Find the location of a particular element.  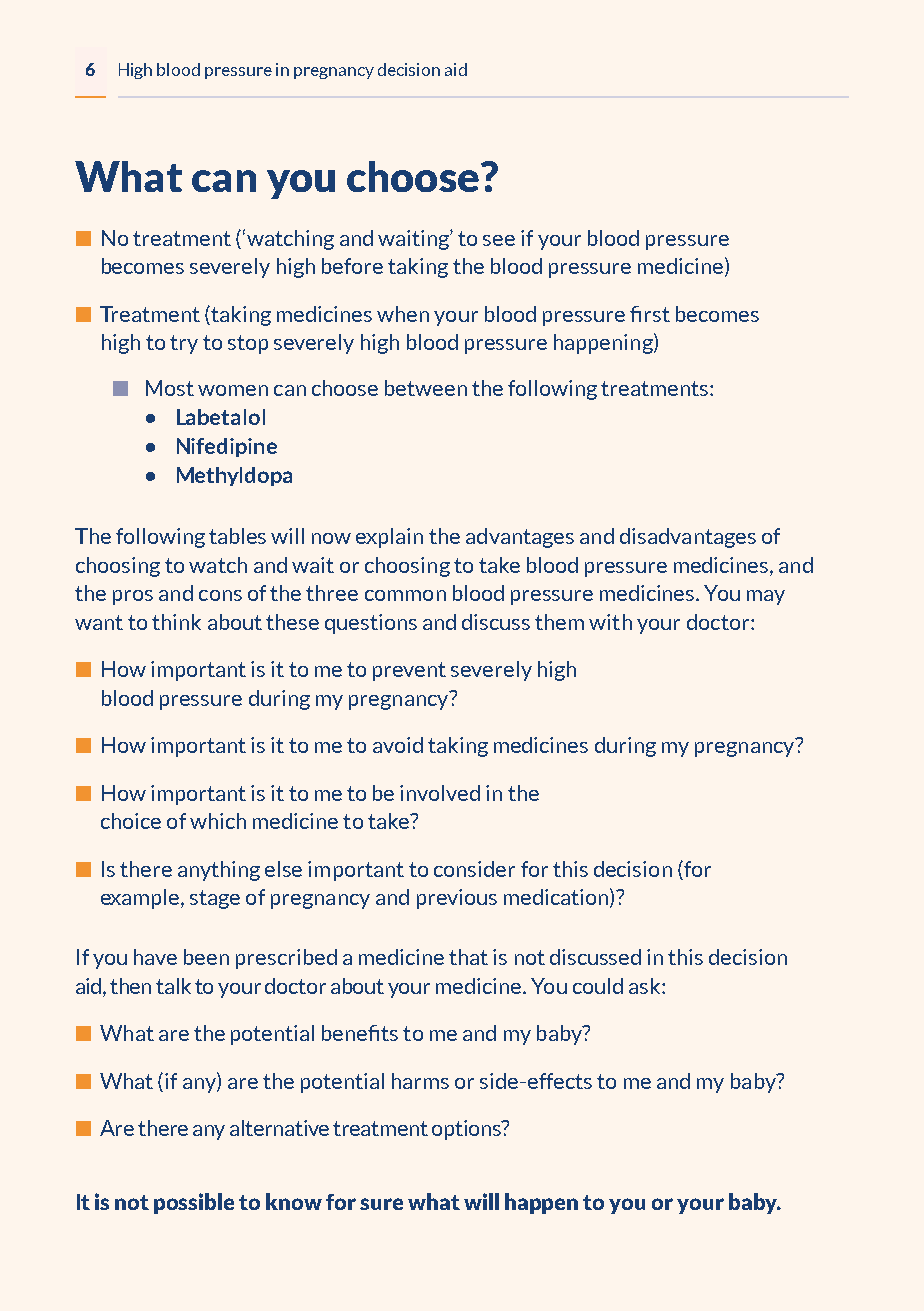

possible is located at coordinates (194, 1203).
